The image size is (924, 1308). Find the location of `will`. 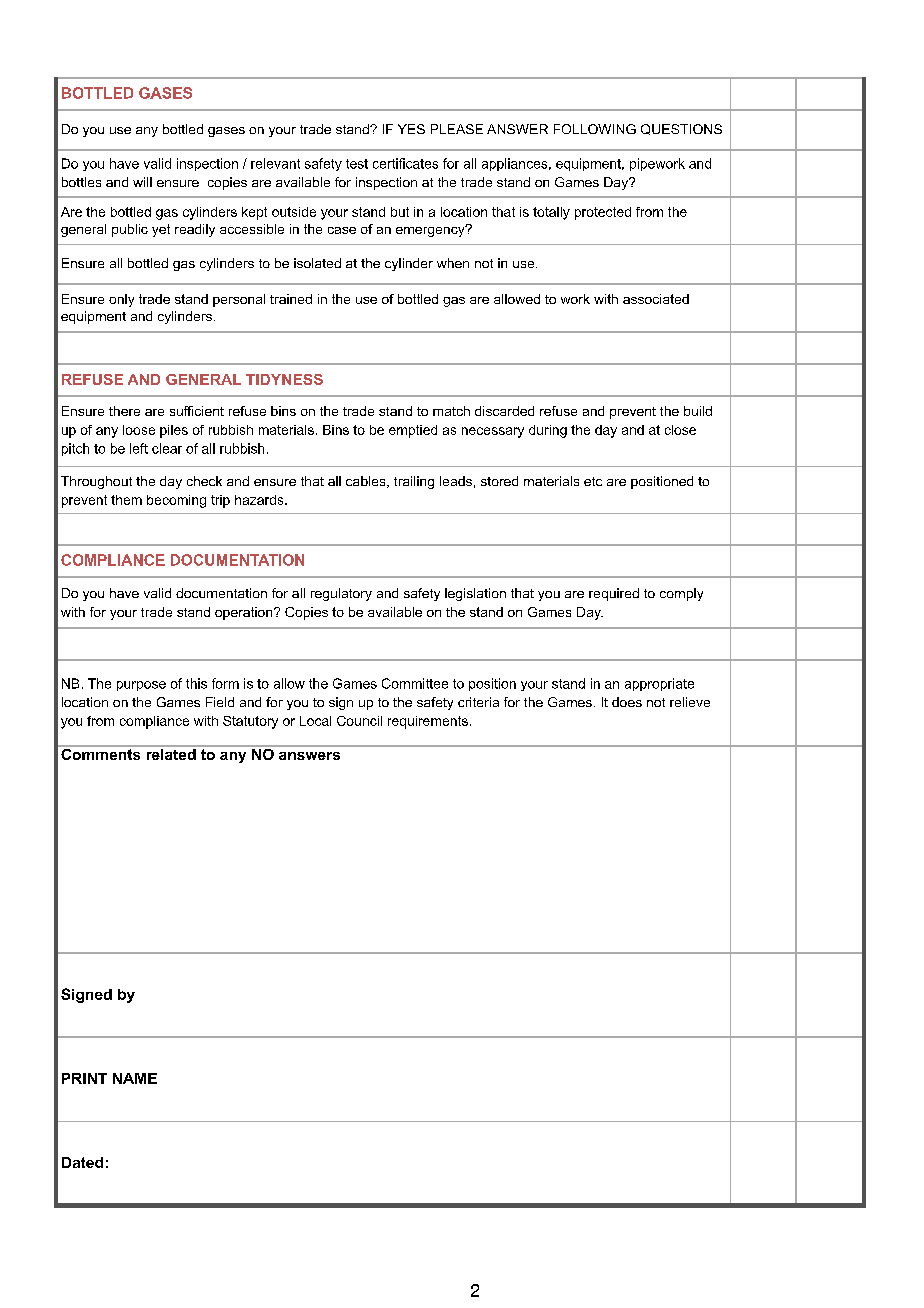

will is located at coordinates (142, 182).
